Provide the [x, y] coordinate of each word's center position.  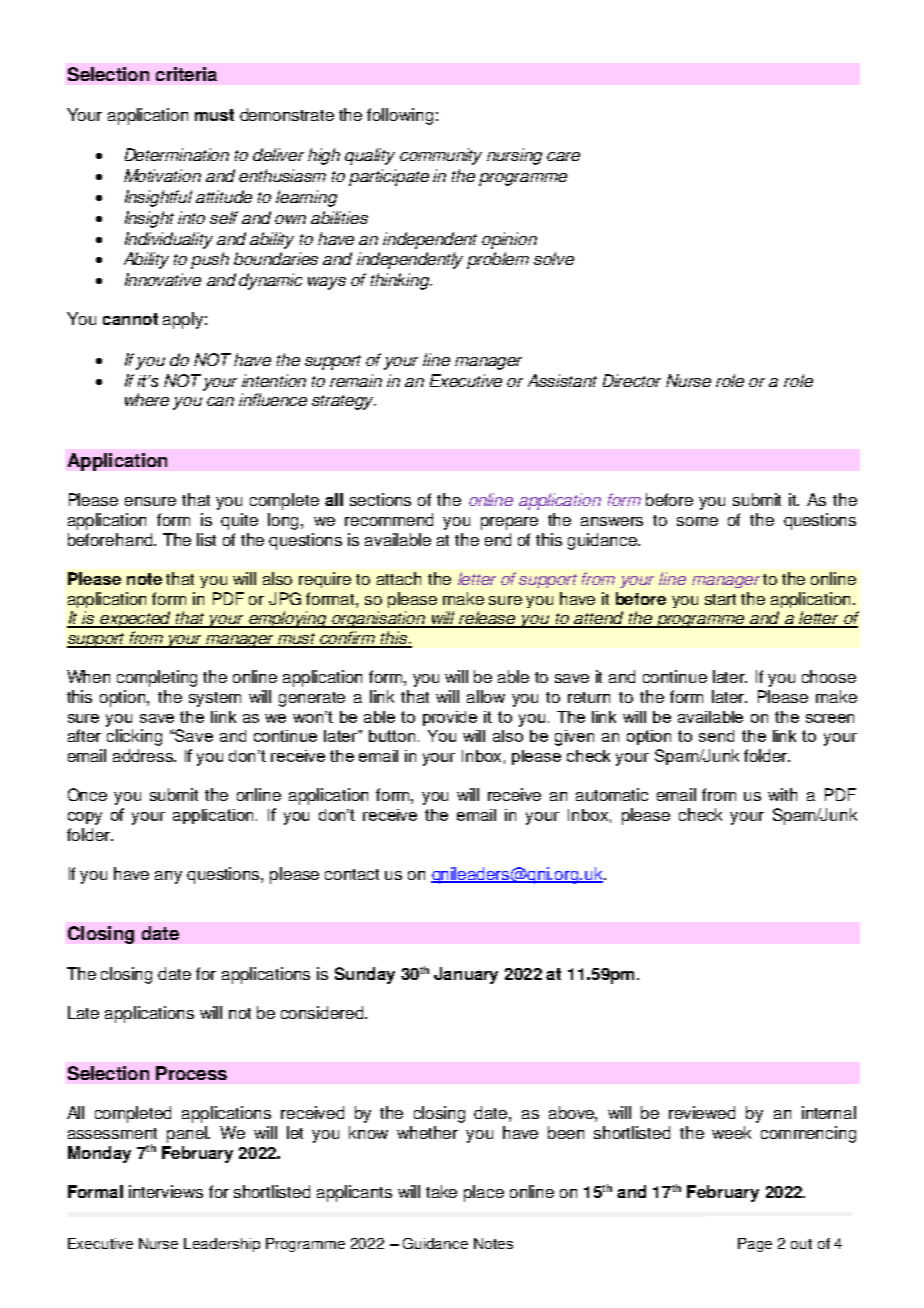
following [400, 116]
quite [239, 521]
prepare [509, 523]
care [563, 156]
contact [352, 874]
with [782, 794]
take [441, 1191]
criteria [186, 74]
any [168, 877]
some [697, 521]
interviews [166, 1191]
